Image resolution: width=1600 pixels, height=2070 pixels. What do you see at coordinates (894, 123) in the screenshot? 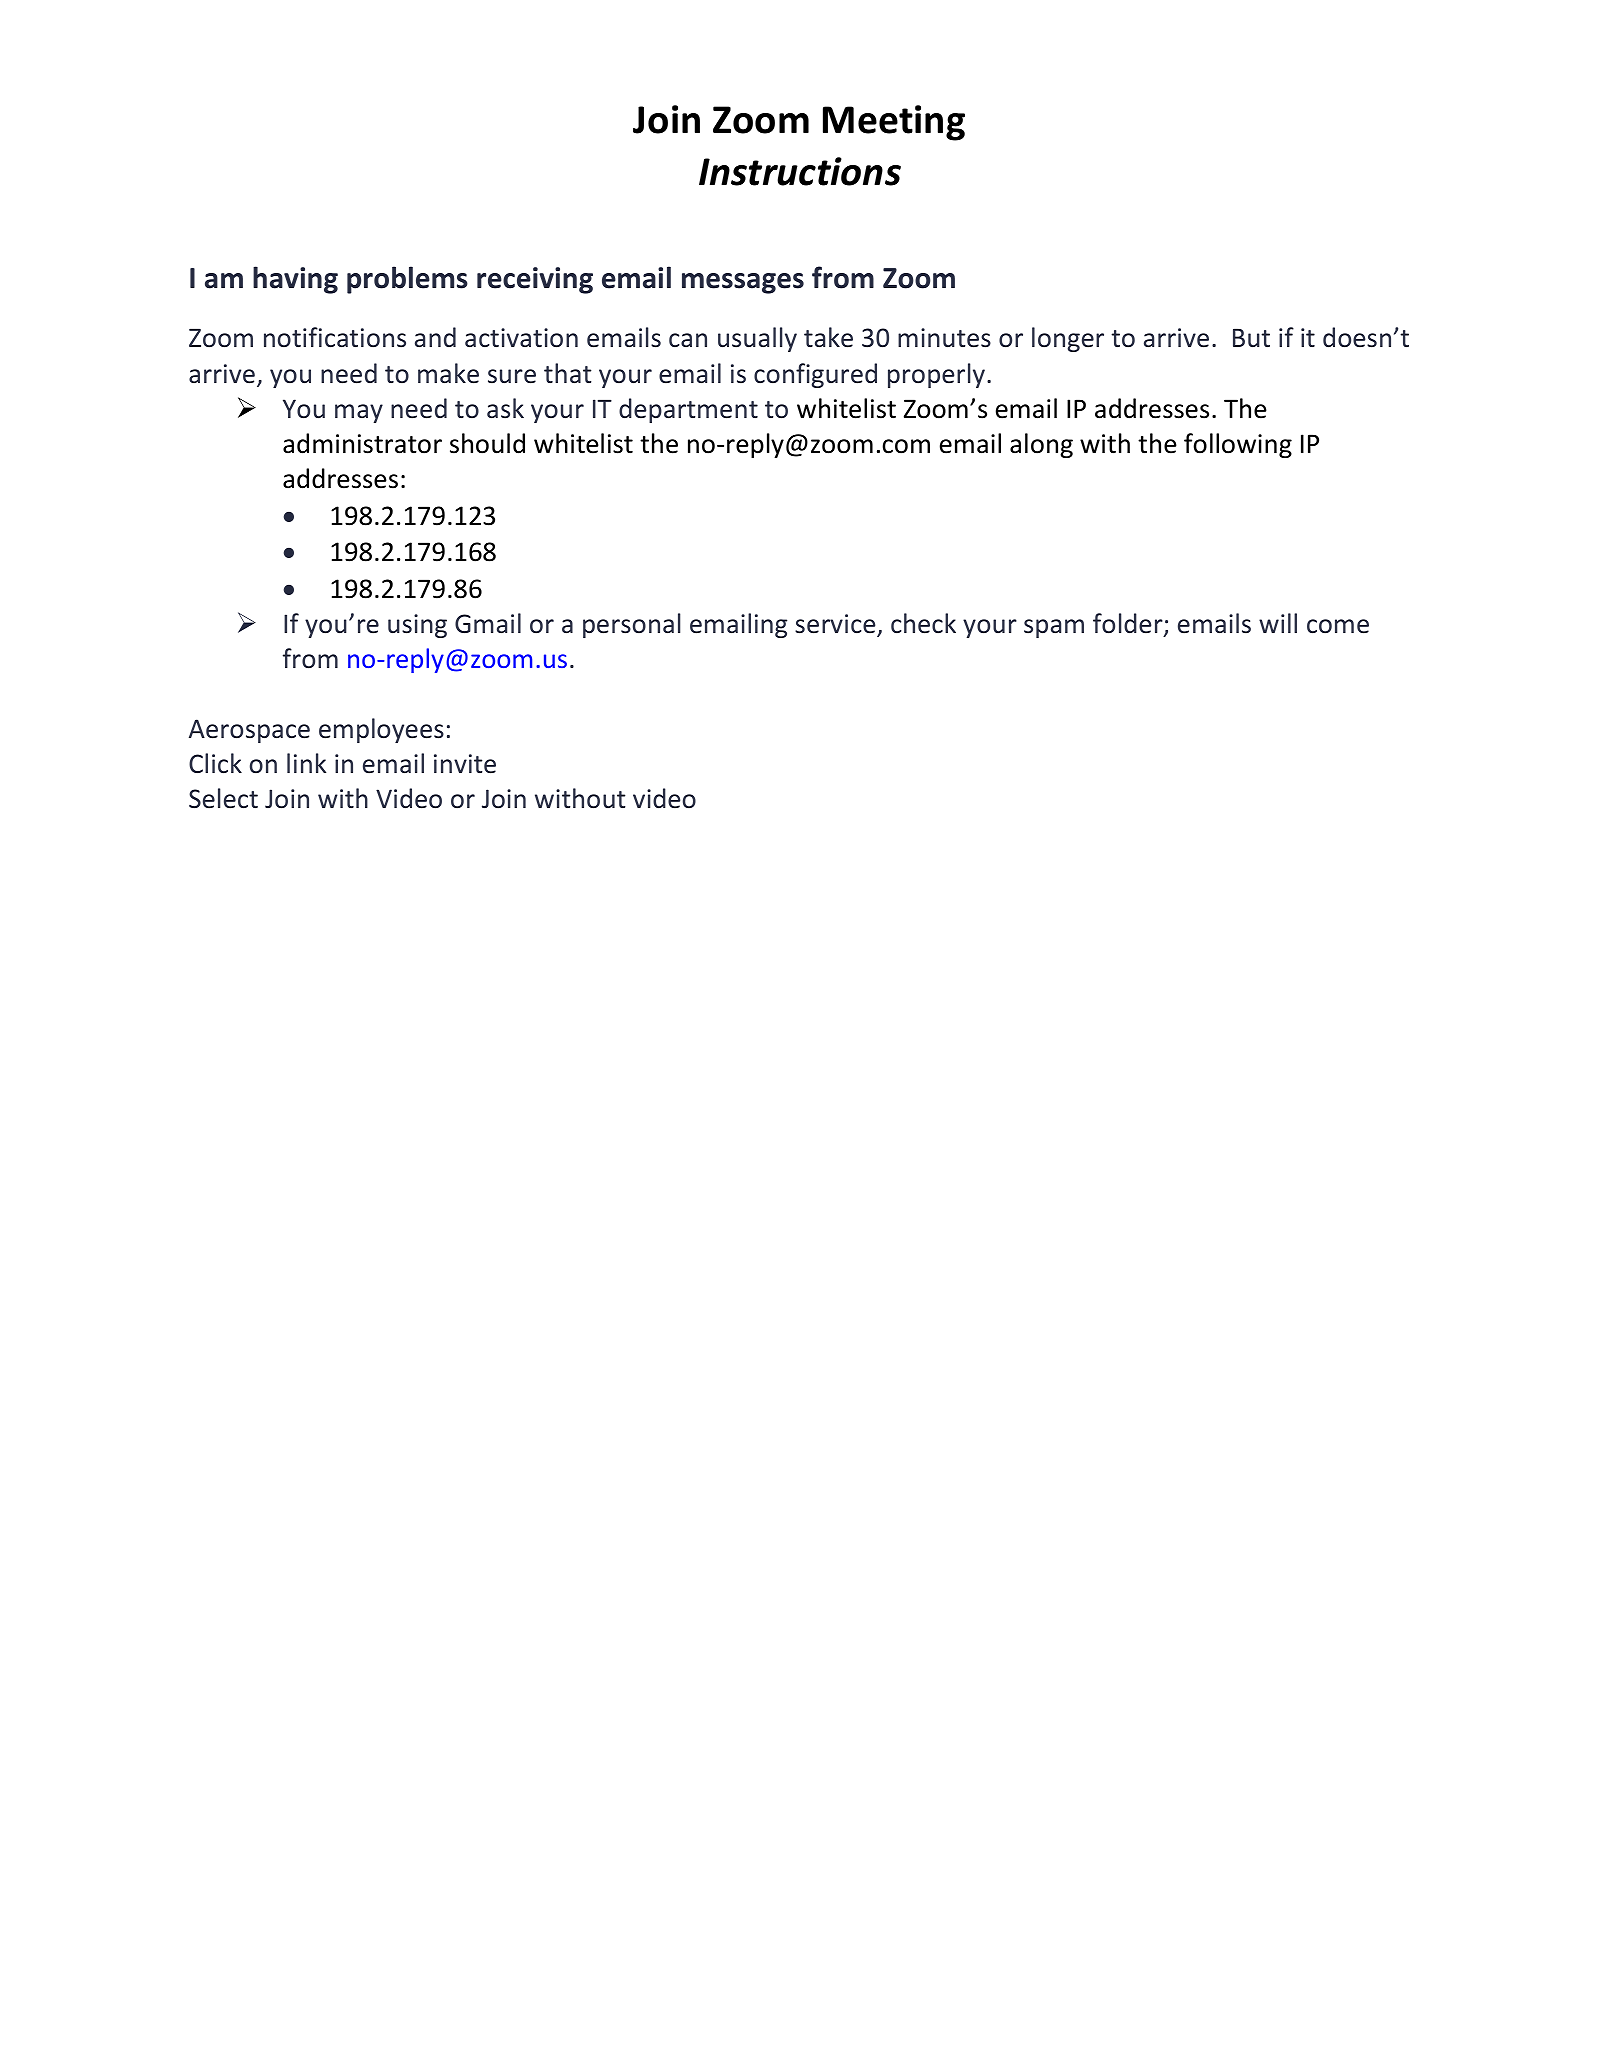
I see `Meeting` at bounding box center [894, 123].
